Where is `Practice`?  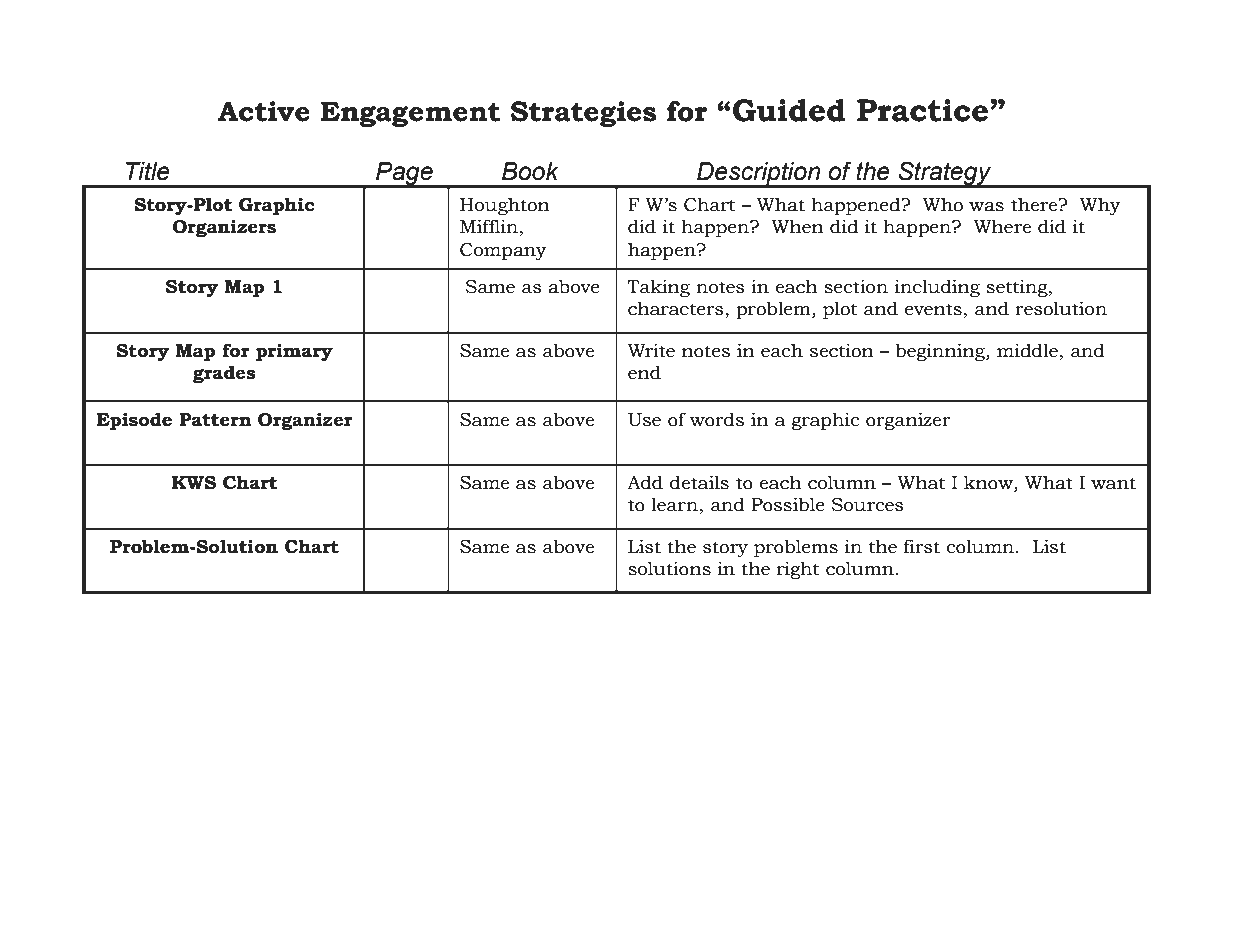
Practice is located at coordinates (924, 110).
